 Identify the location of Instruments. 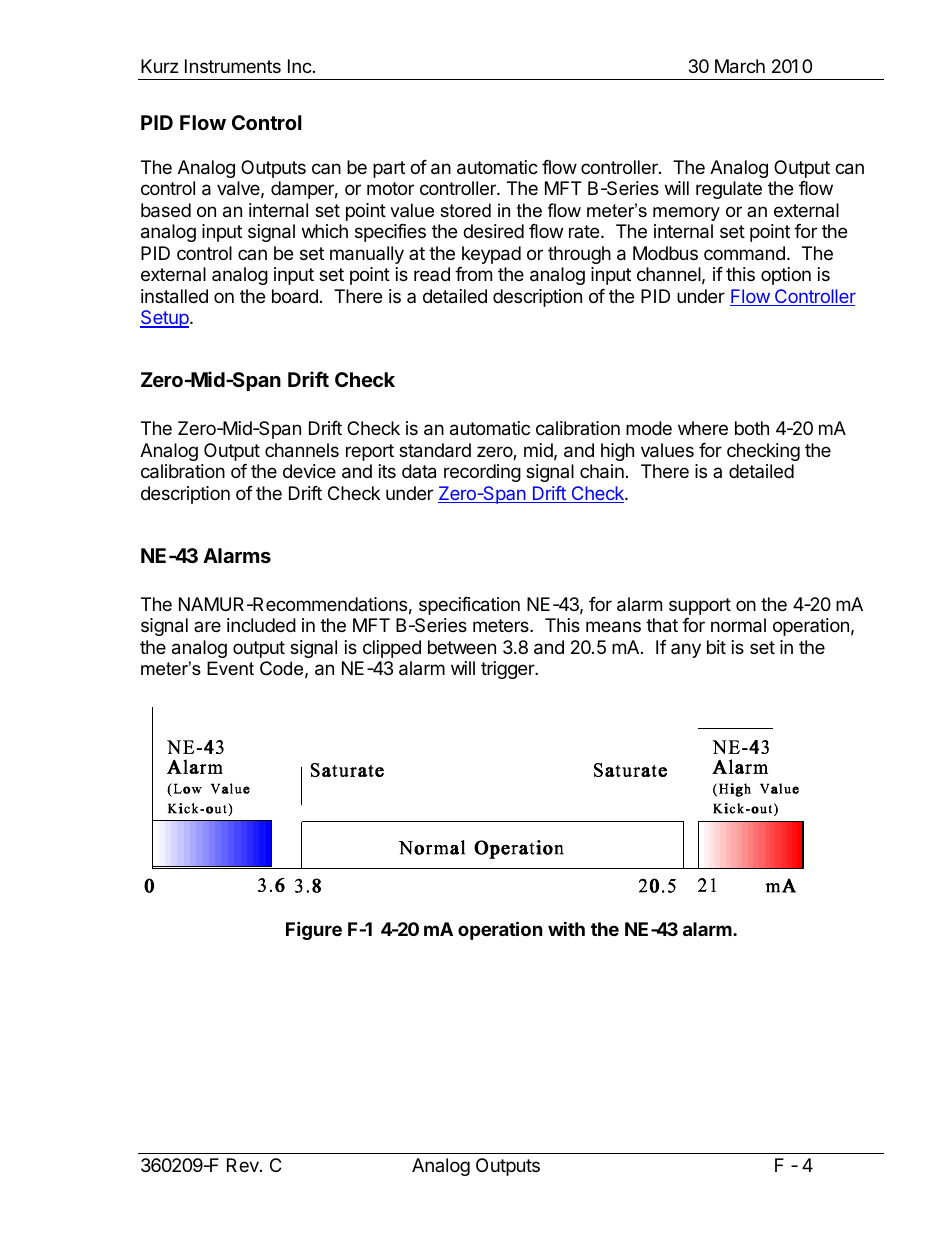
(233, 66).
